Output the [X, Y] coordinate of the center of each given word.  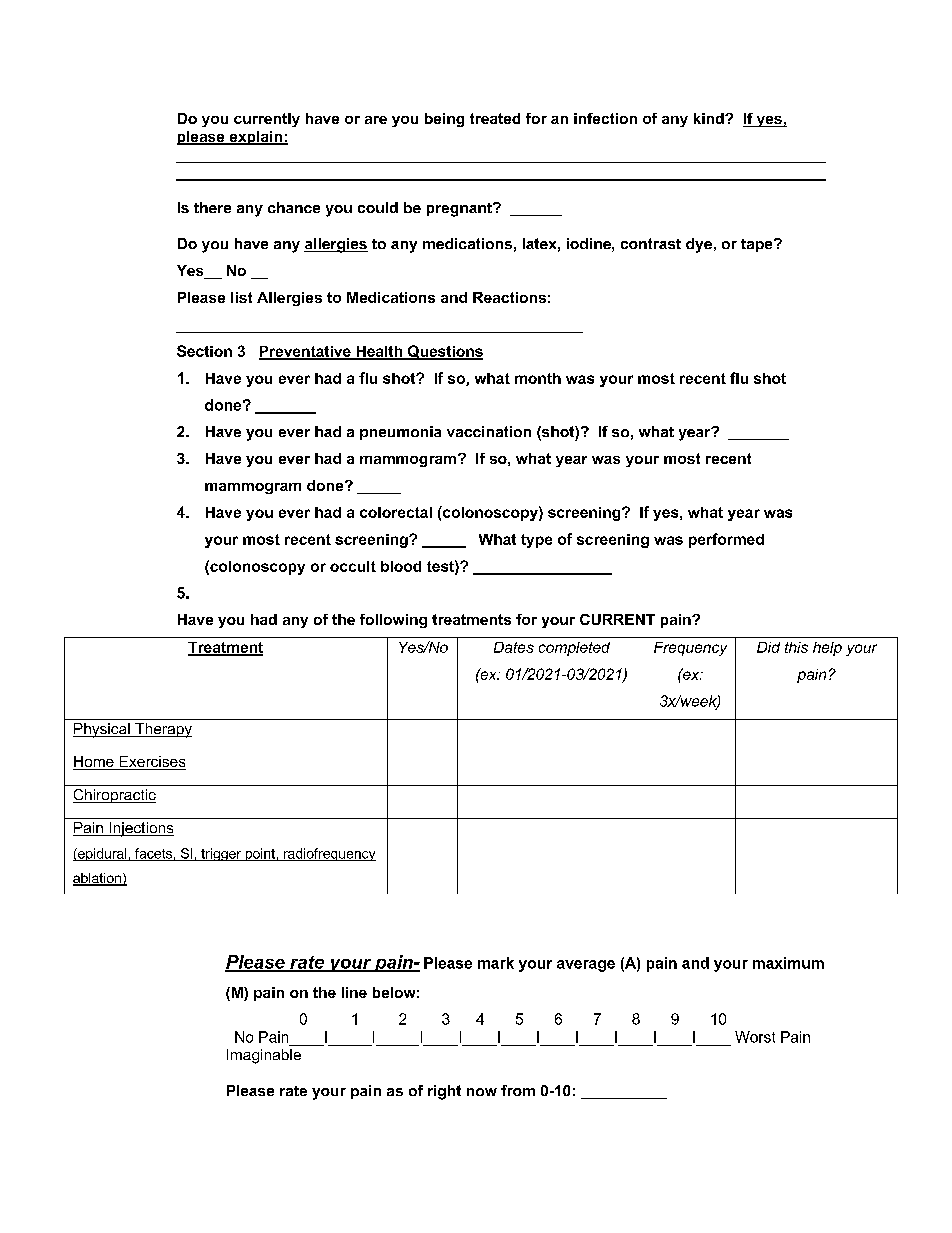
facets [153, 854]
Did [768, 647]
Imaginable [264, 1056]
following [393, 621]
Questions [444, 352]
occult [353, 566]
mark [496, 963]
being [444, 120]
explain [255, 138]
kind [710, 118]
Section [204, 351]
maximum [788, 963]
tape [758, 245]
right [444, 1092]
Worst [755, 1037]
